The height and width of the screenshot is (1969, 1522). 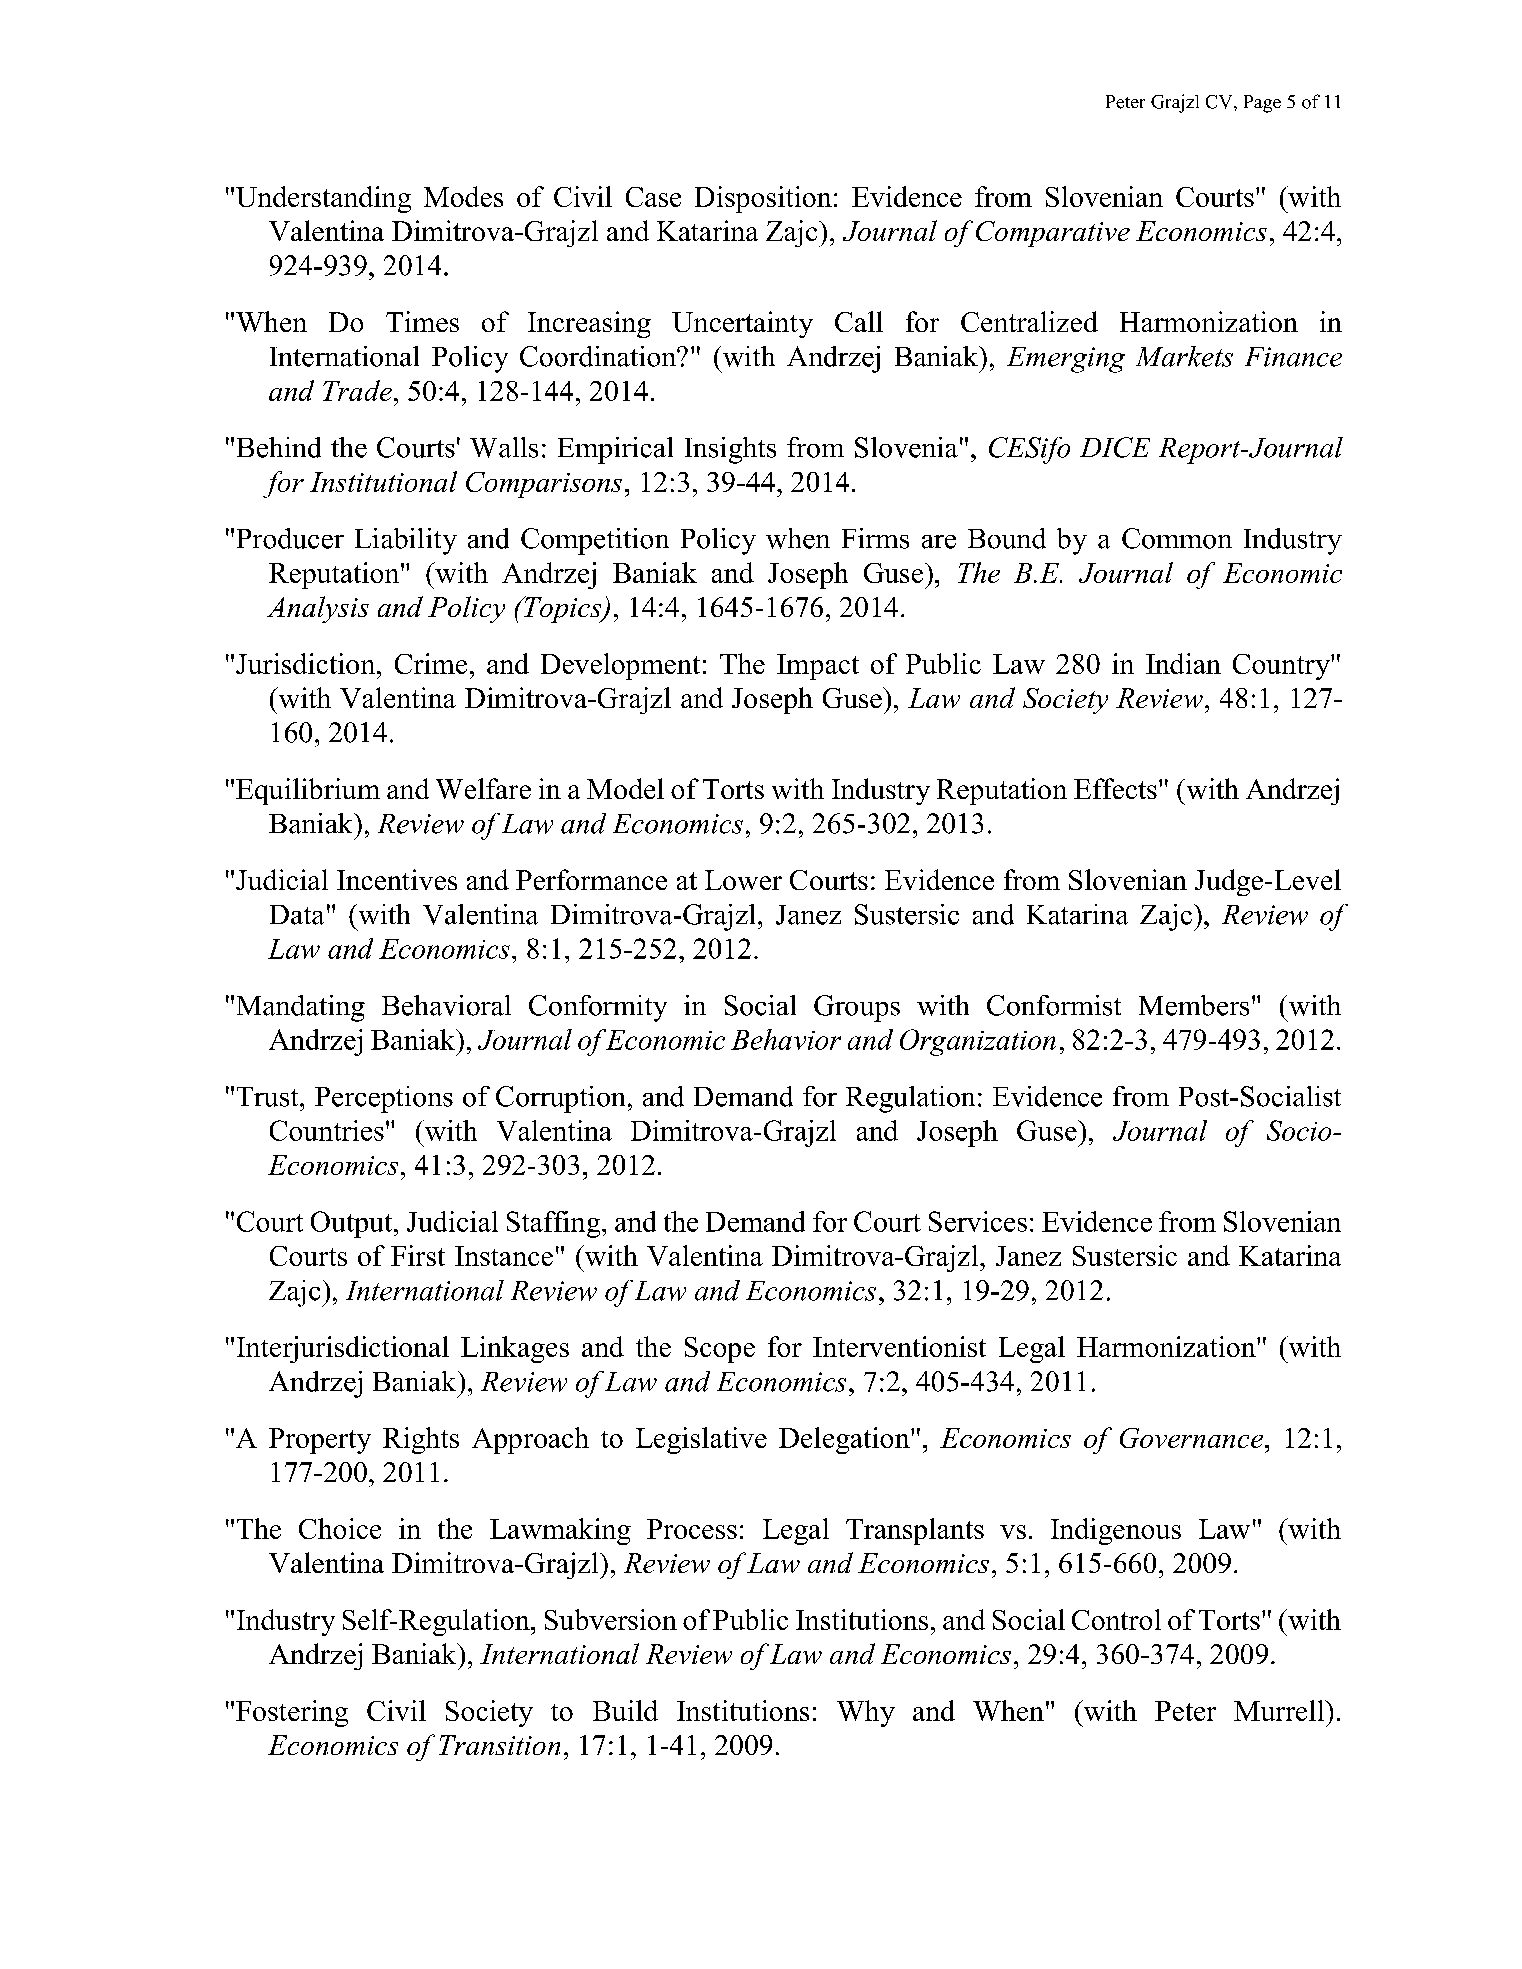 I want to click on Rights, so click(x=421, y=1440).
